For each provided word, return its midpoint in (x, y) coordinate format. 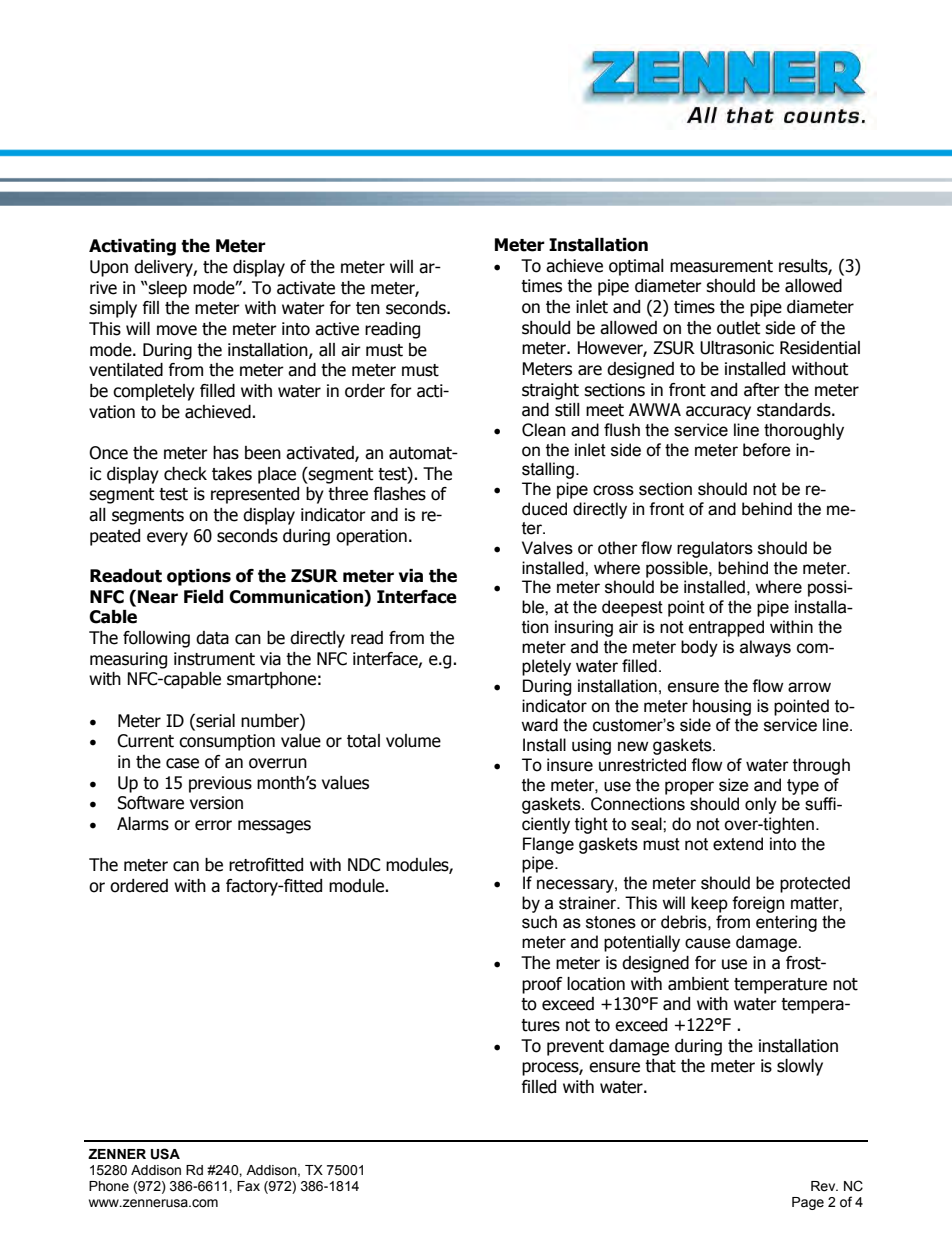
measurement (721, 266)
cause (708, 943)
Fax (248, 1186)
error (213, 825)
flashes (400, 494)
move (177, 330)
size (734, 785)
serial (214, 721)
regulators (715, 549)
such (539, 922)
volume (413, 741)
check (185, 474)
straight (550, 391)
